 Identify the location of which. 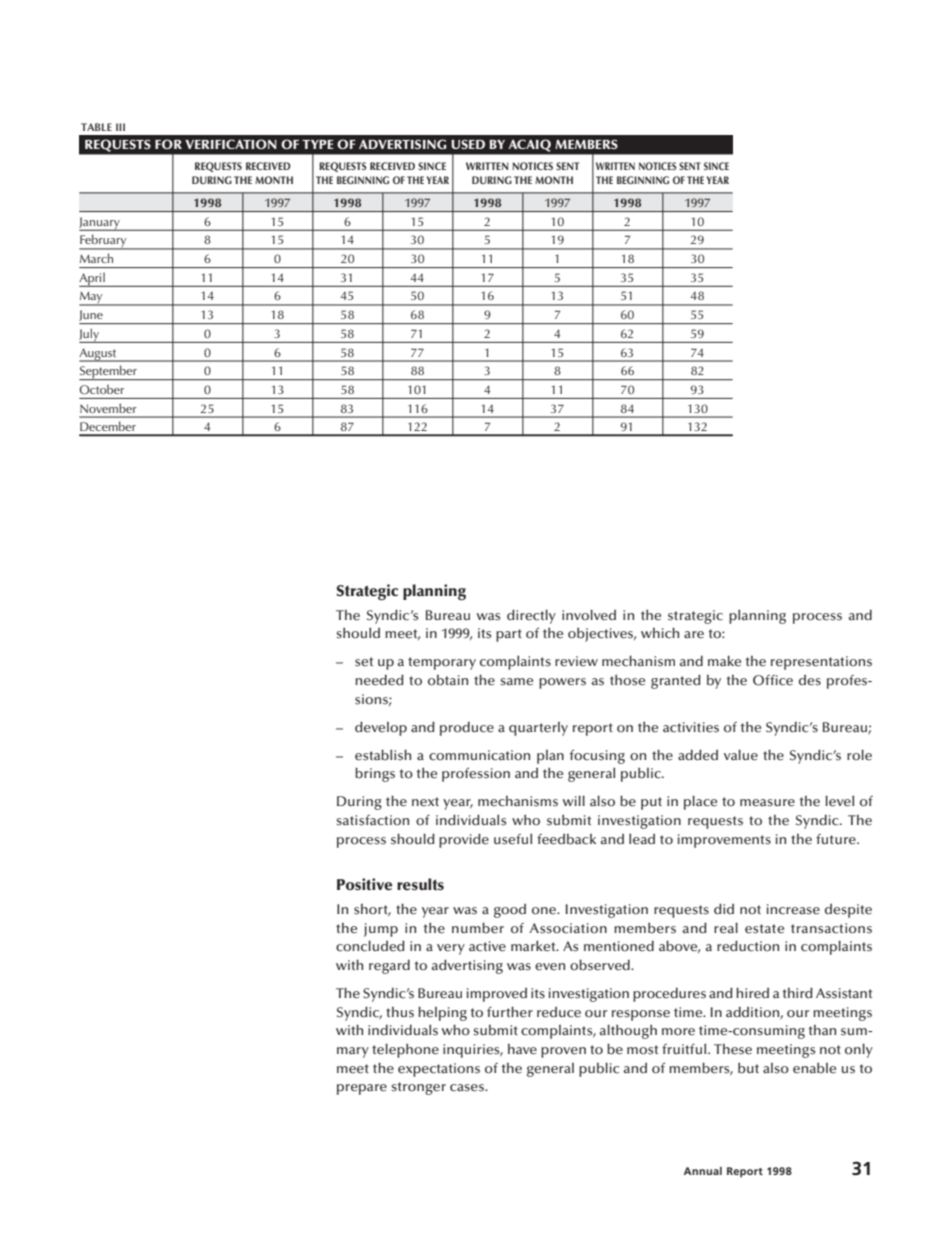
(660, 633).
